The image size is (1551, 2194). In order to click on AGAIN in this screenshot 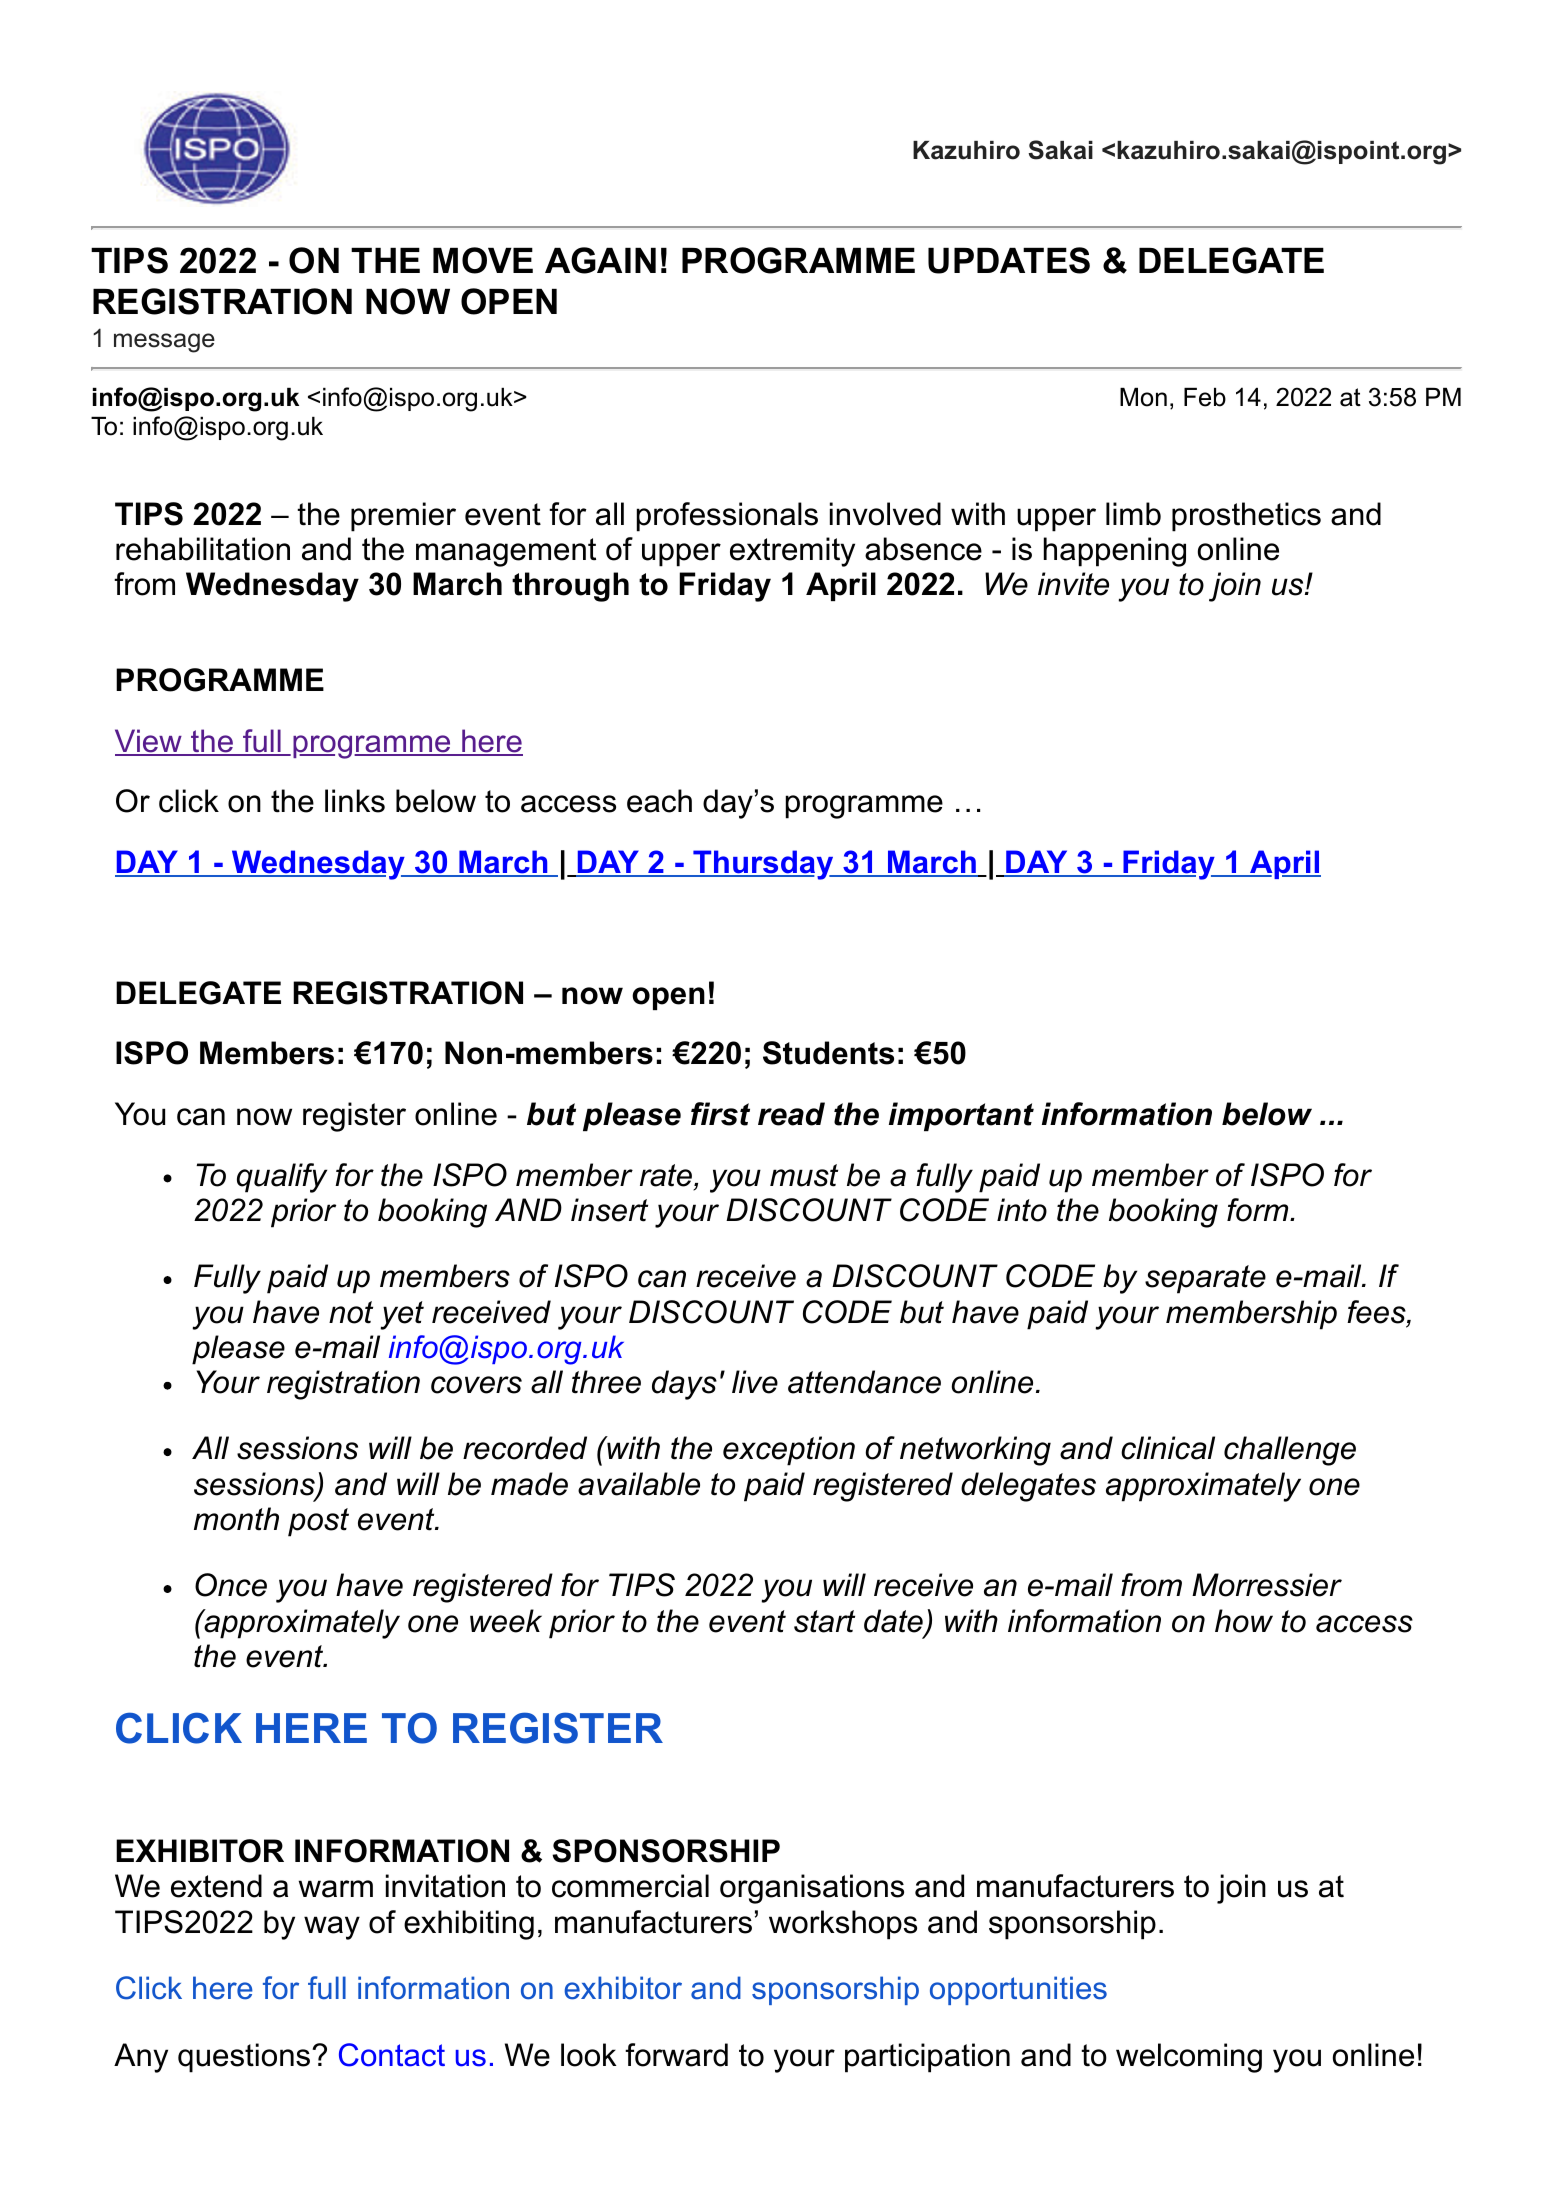, I will do `click(600, 260)`.
